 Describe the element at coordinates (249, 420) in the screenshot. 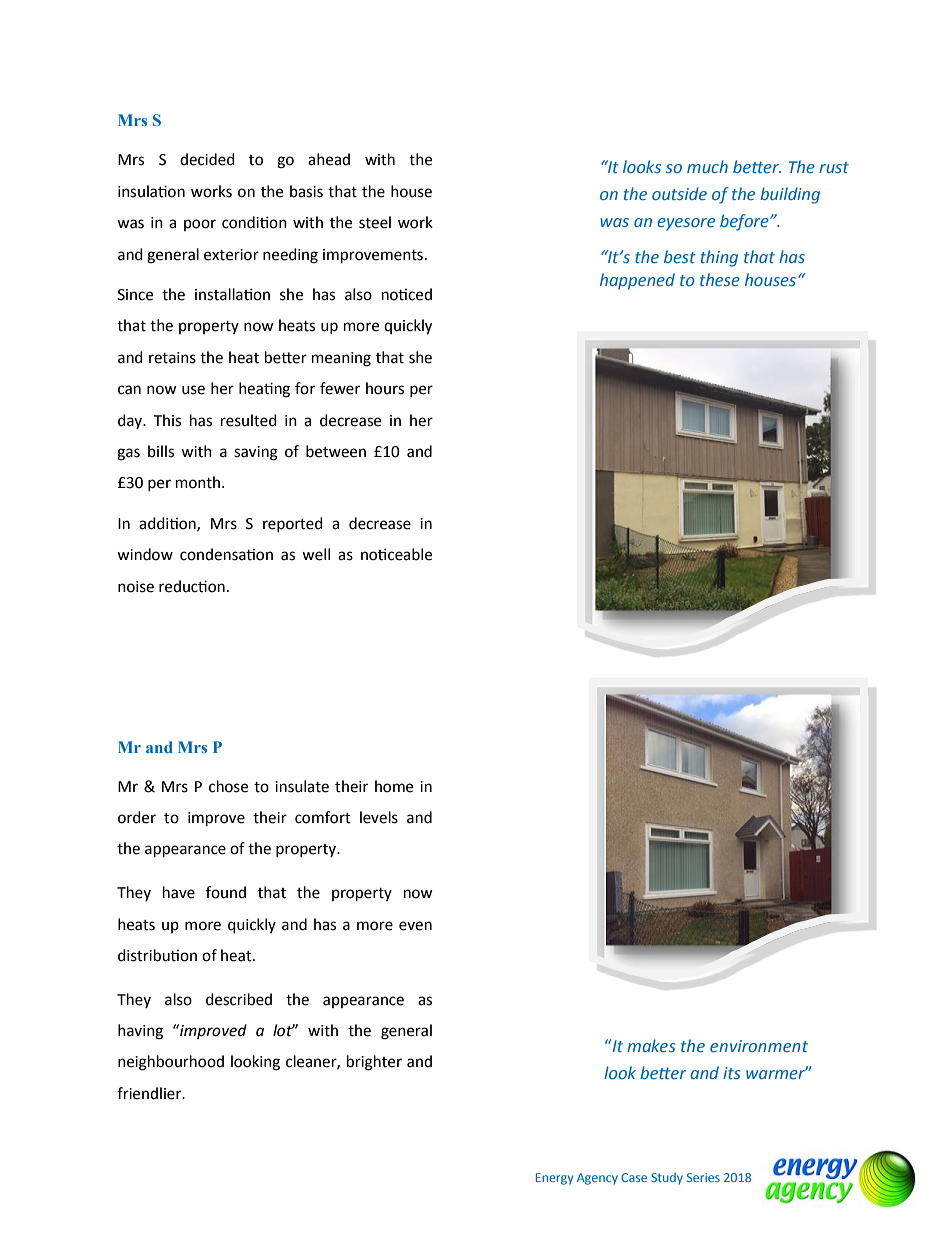

I see `resulted` at that location.
